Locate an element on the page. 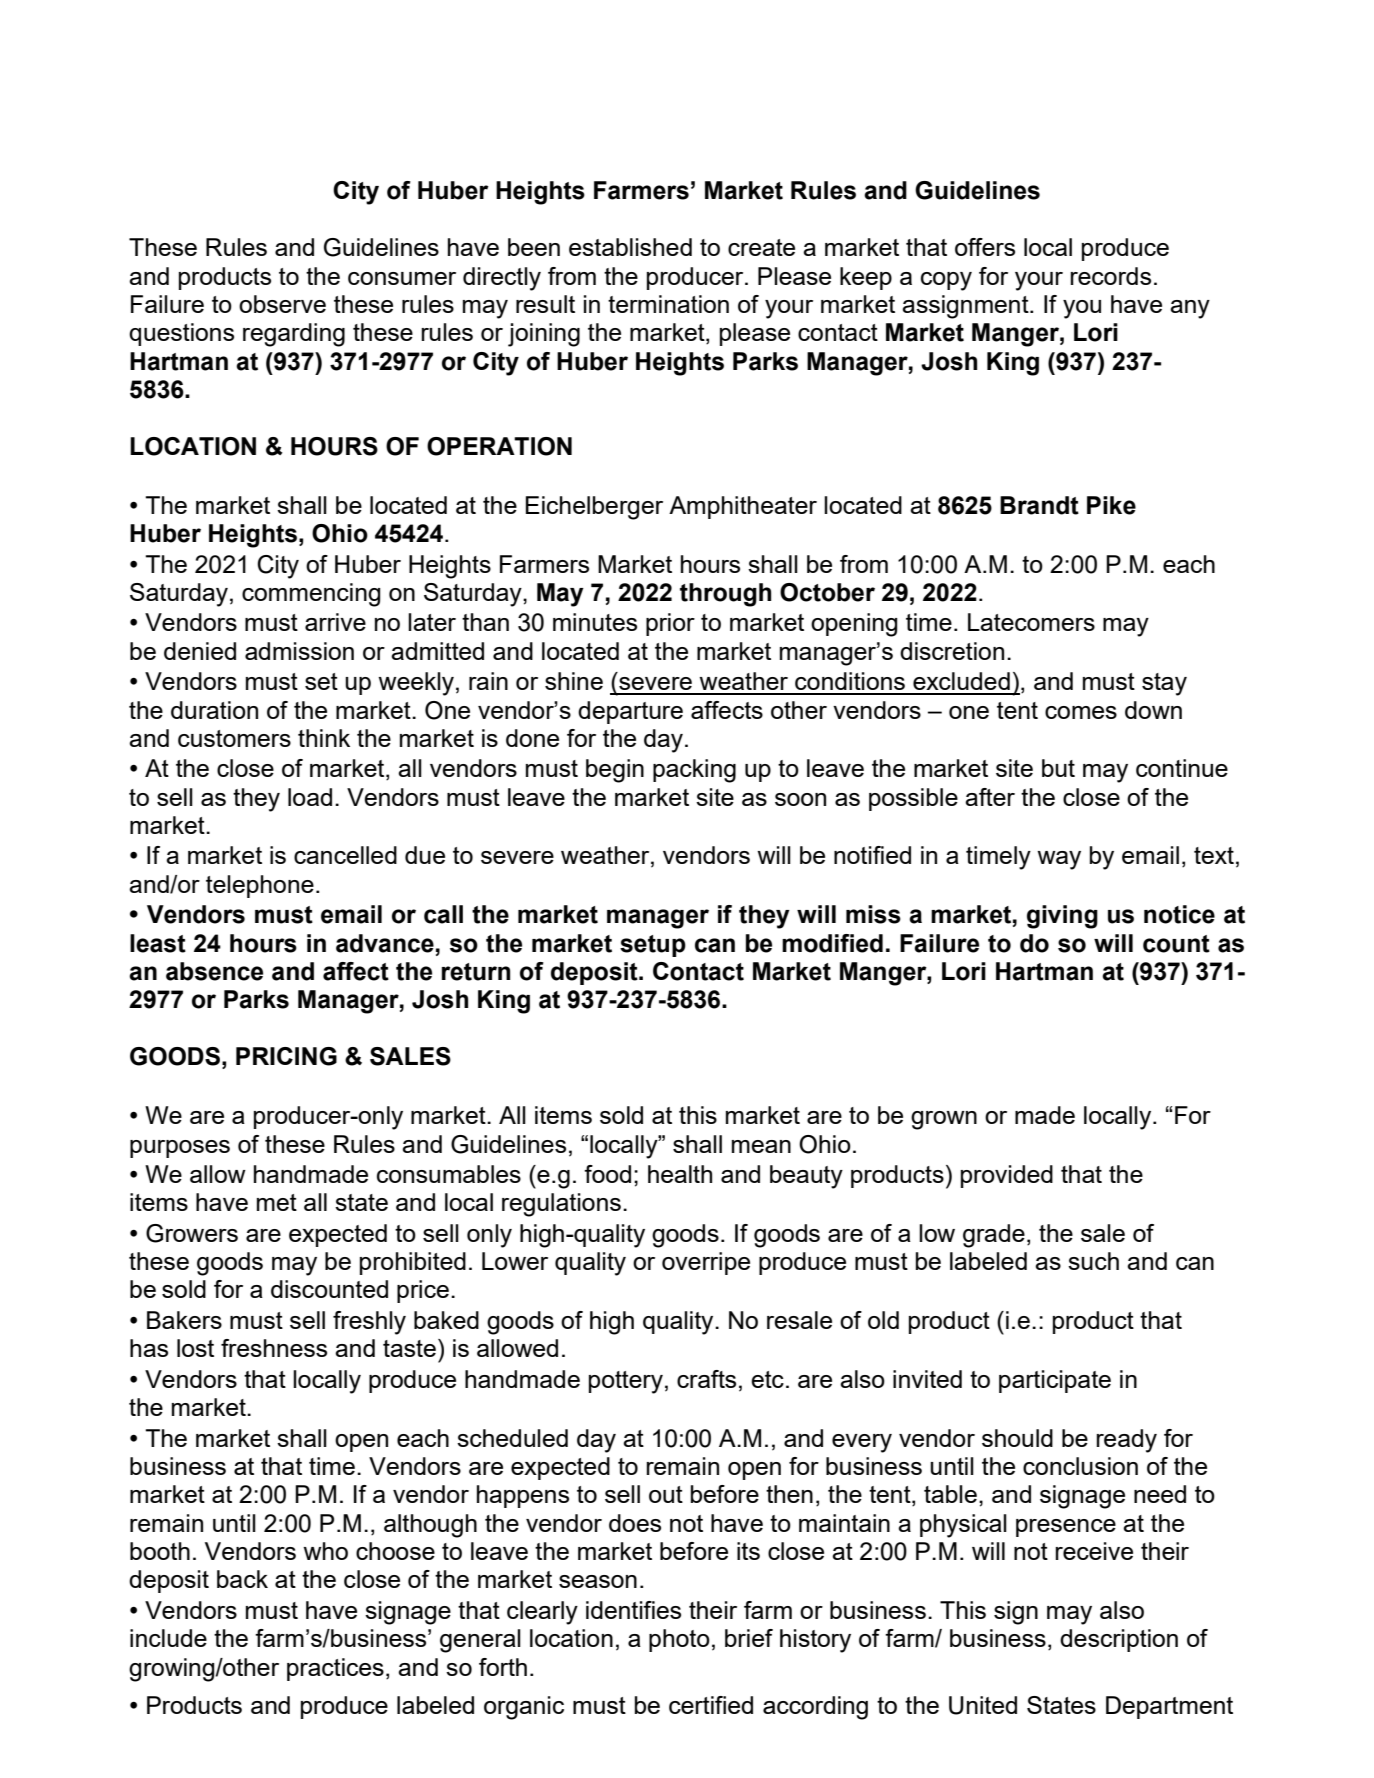  but is located at coordinates (1058, 768).
